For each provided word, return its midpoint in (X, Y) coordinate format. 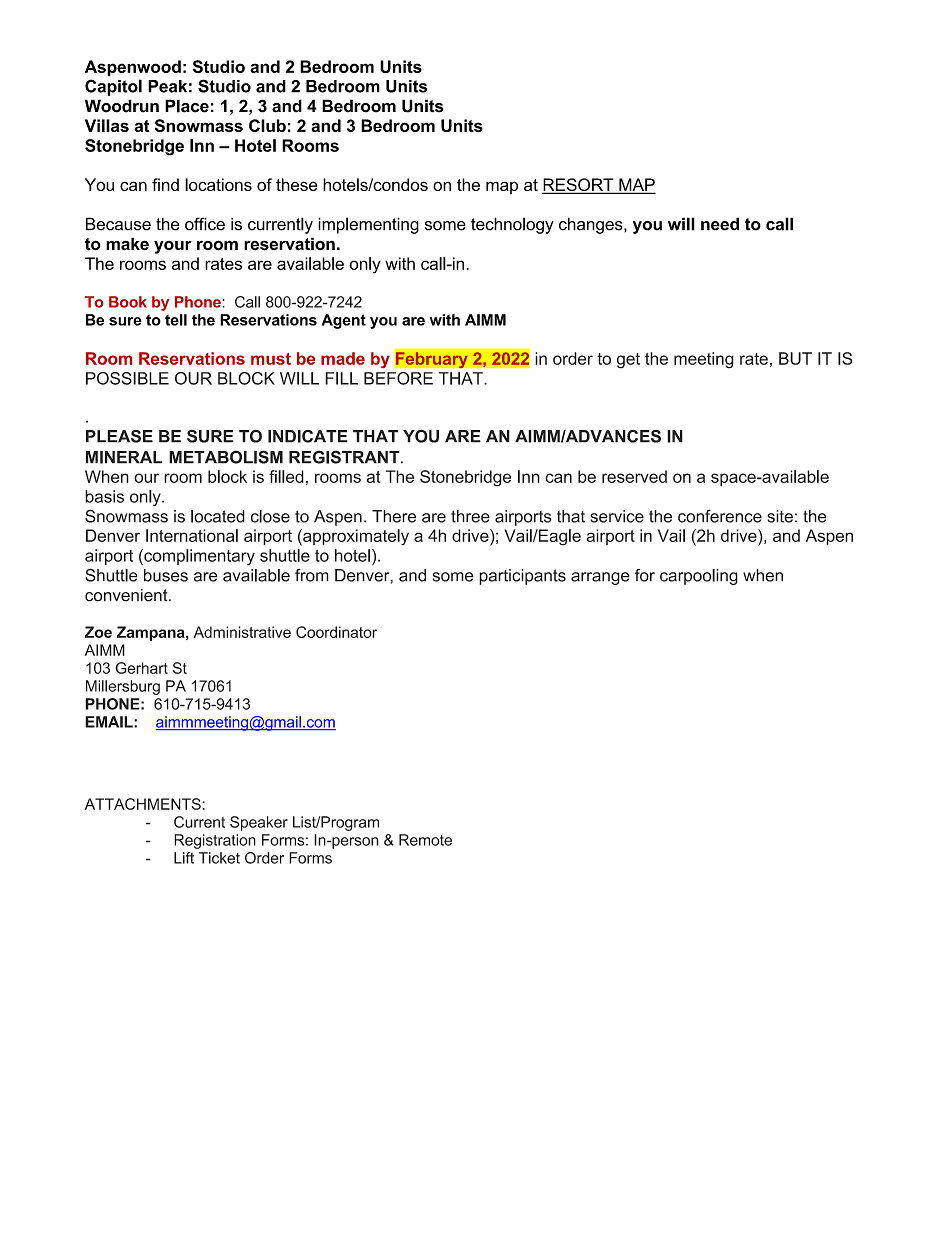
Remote (425, 840)
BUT (795, 358)
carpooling (699, 577)
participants (522, 577)
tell (176, 320)
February (432, 360)
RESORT (579, 186)
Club (267, 125)
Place (187, 106)
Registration (215, 841)
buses (166, 575)
